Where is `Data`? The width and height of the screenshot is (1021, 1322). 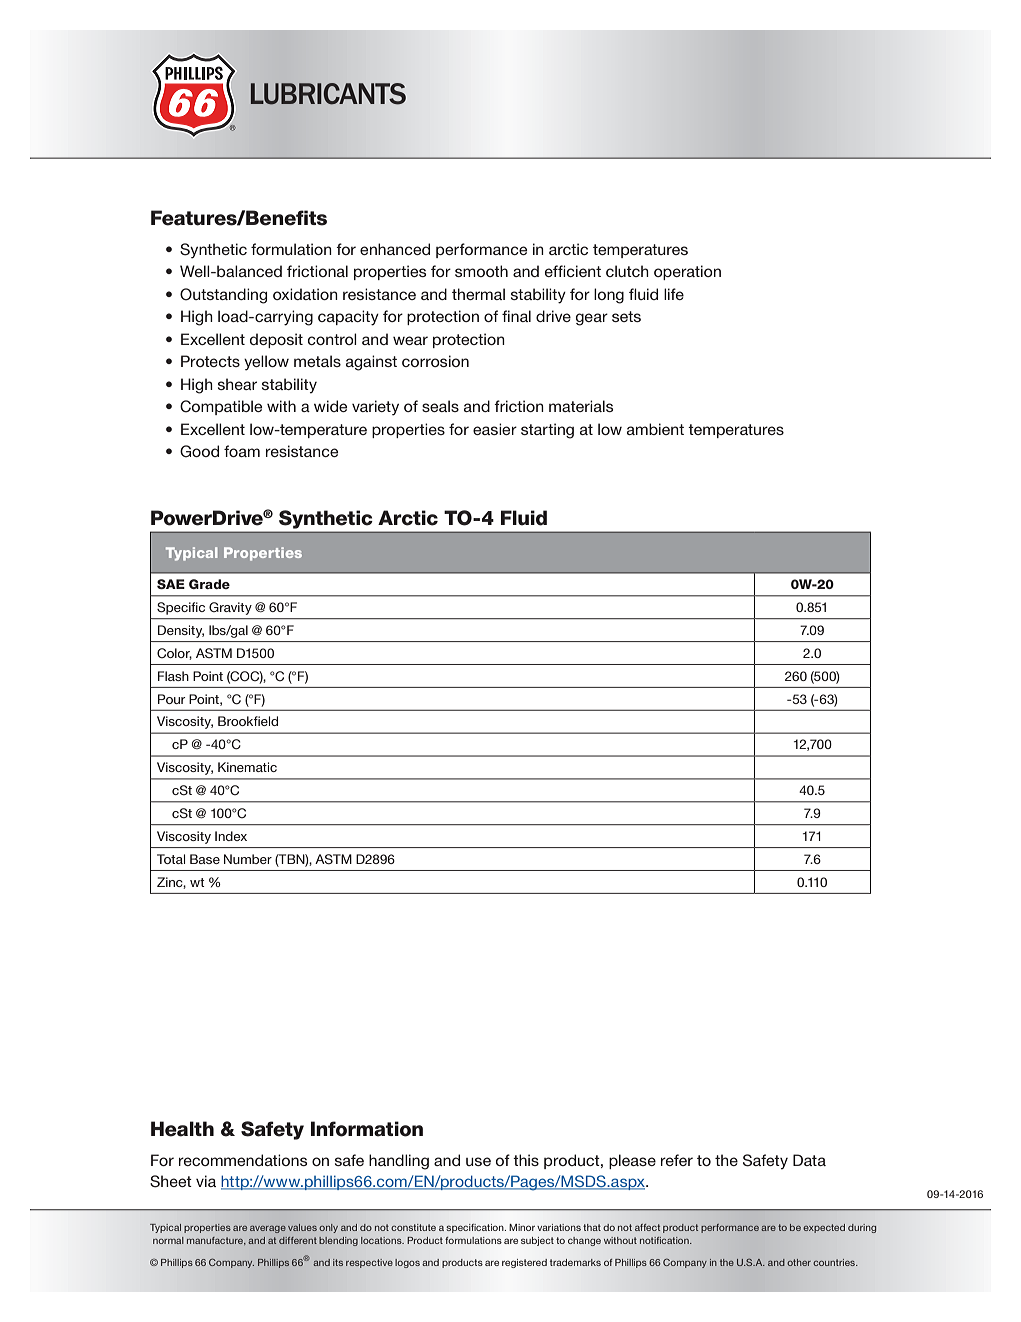
Data is located at coordinates (809, 1160).
